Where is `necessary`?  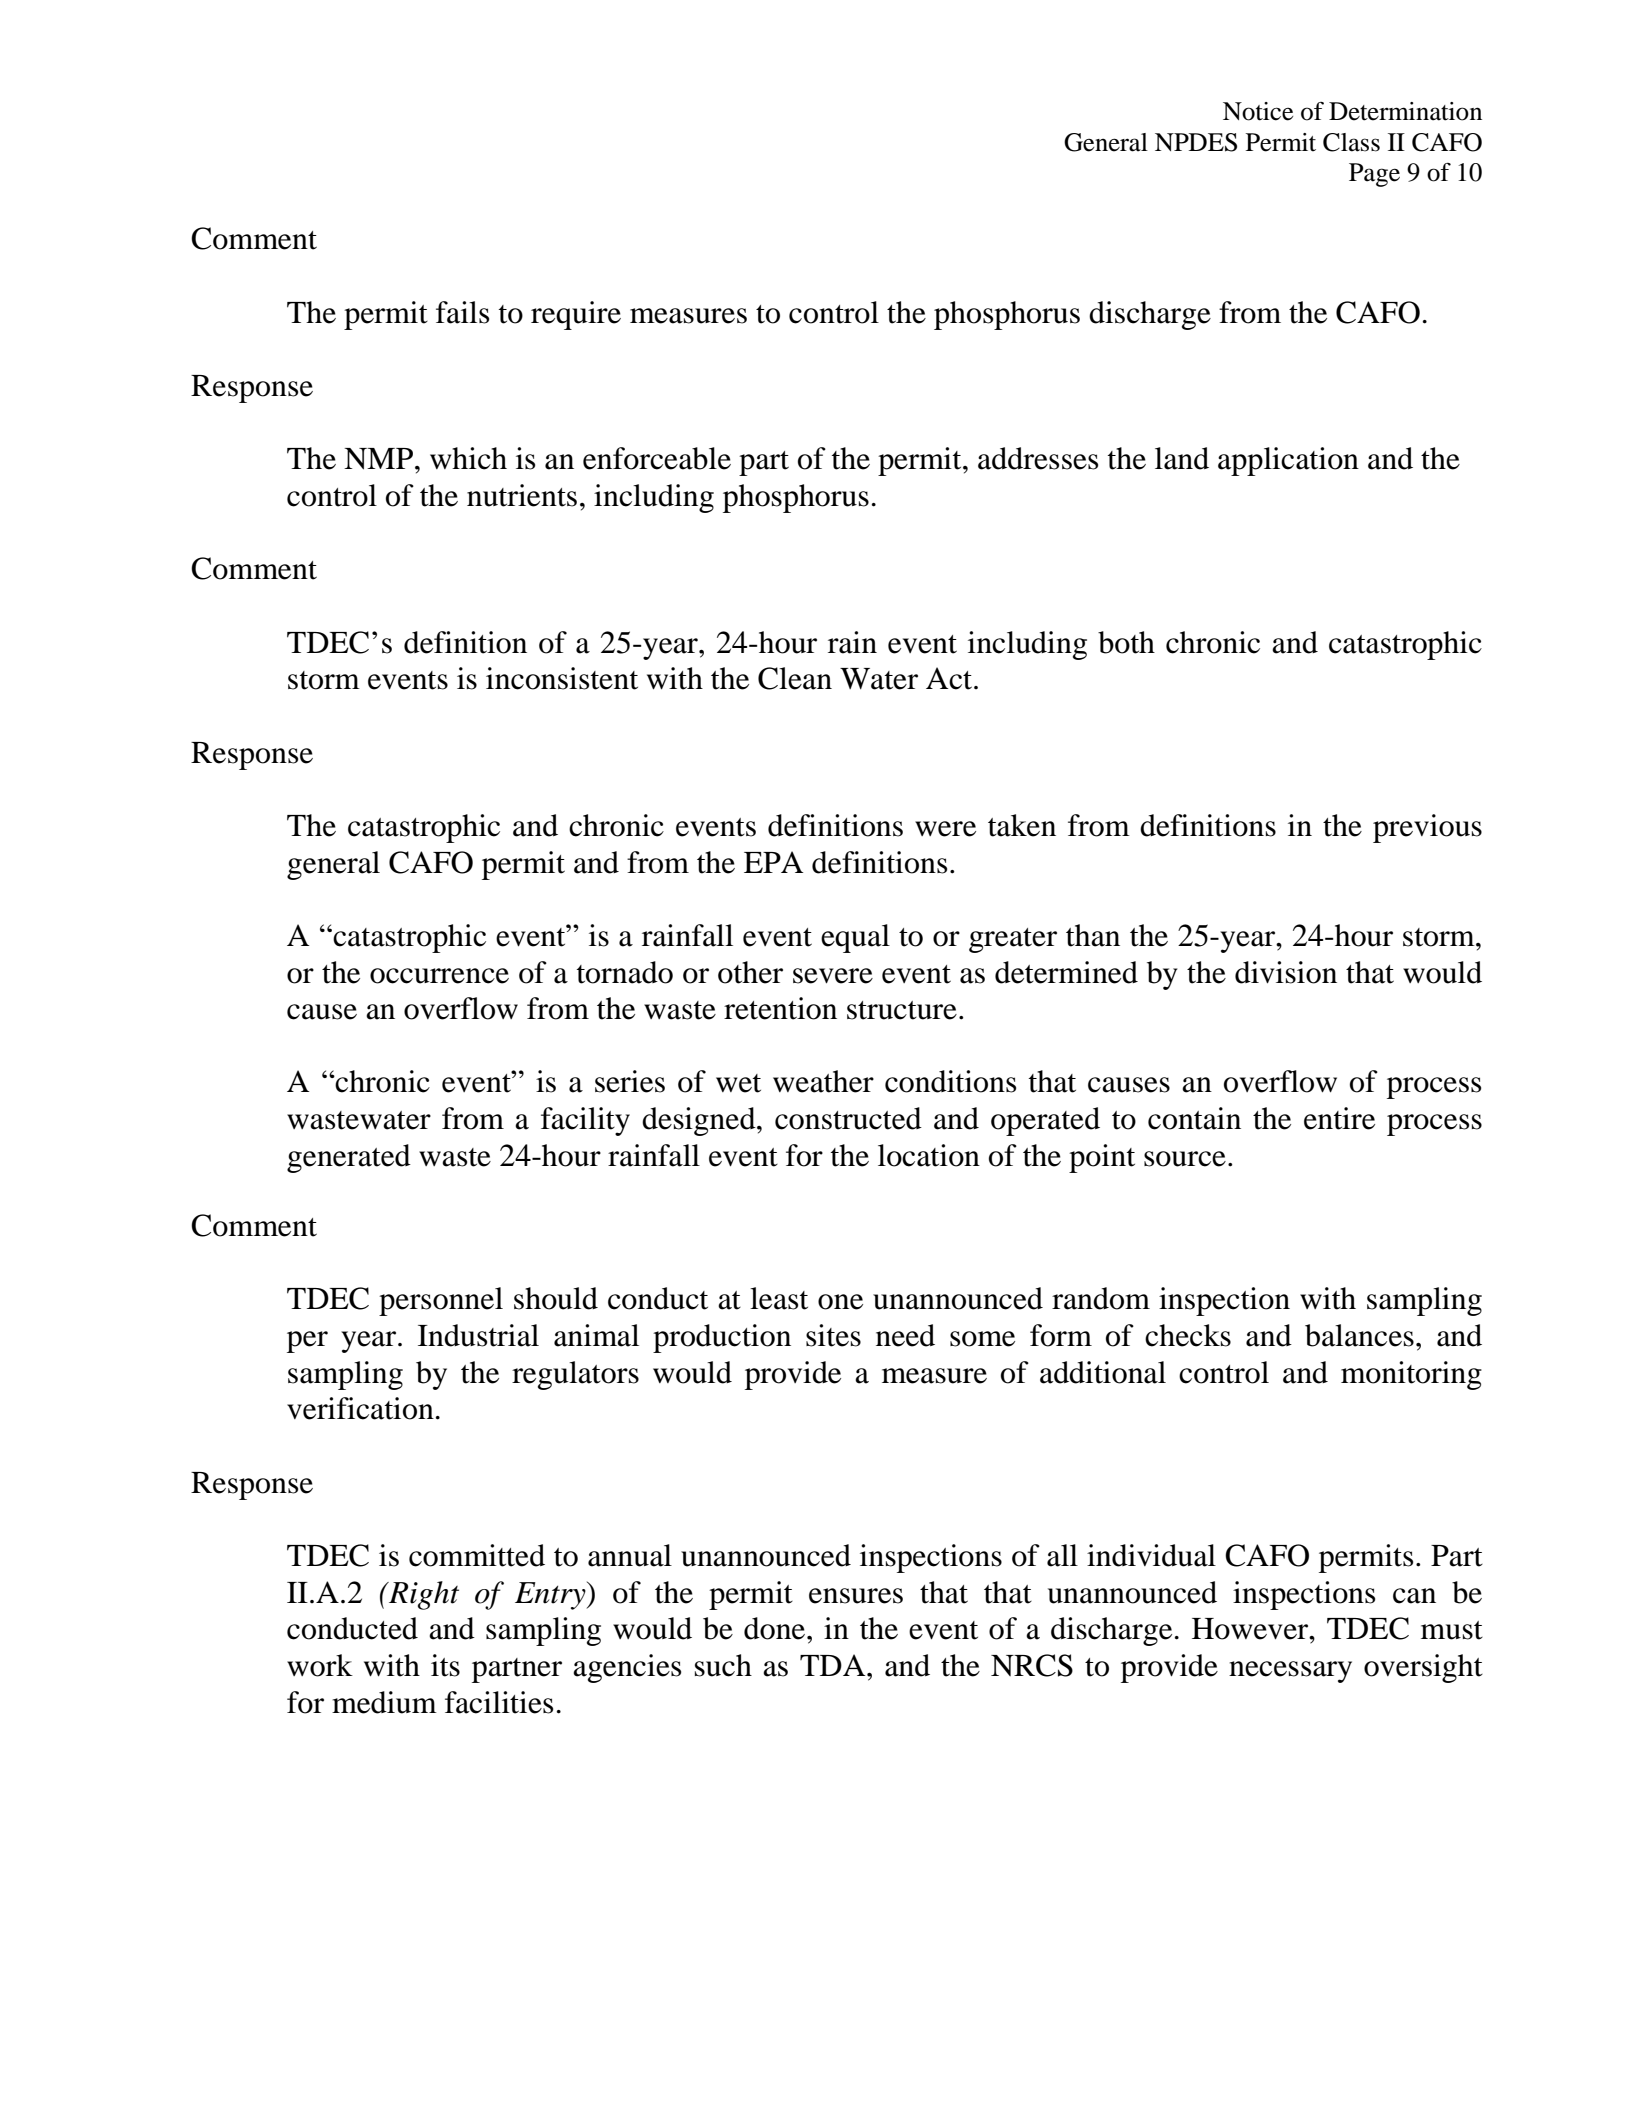 necessary is located at coordinates (1290, 1672).
